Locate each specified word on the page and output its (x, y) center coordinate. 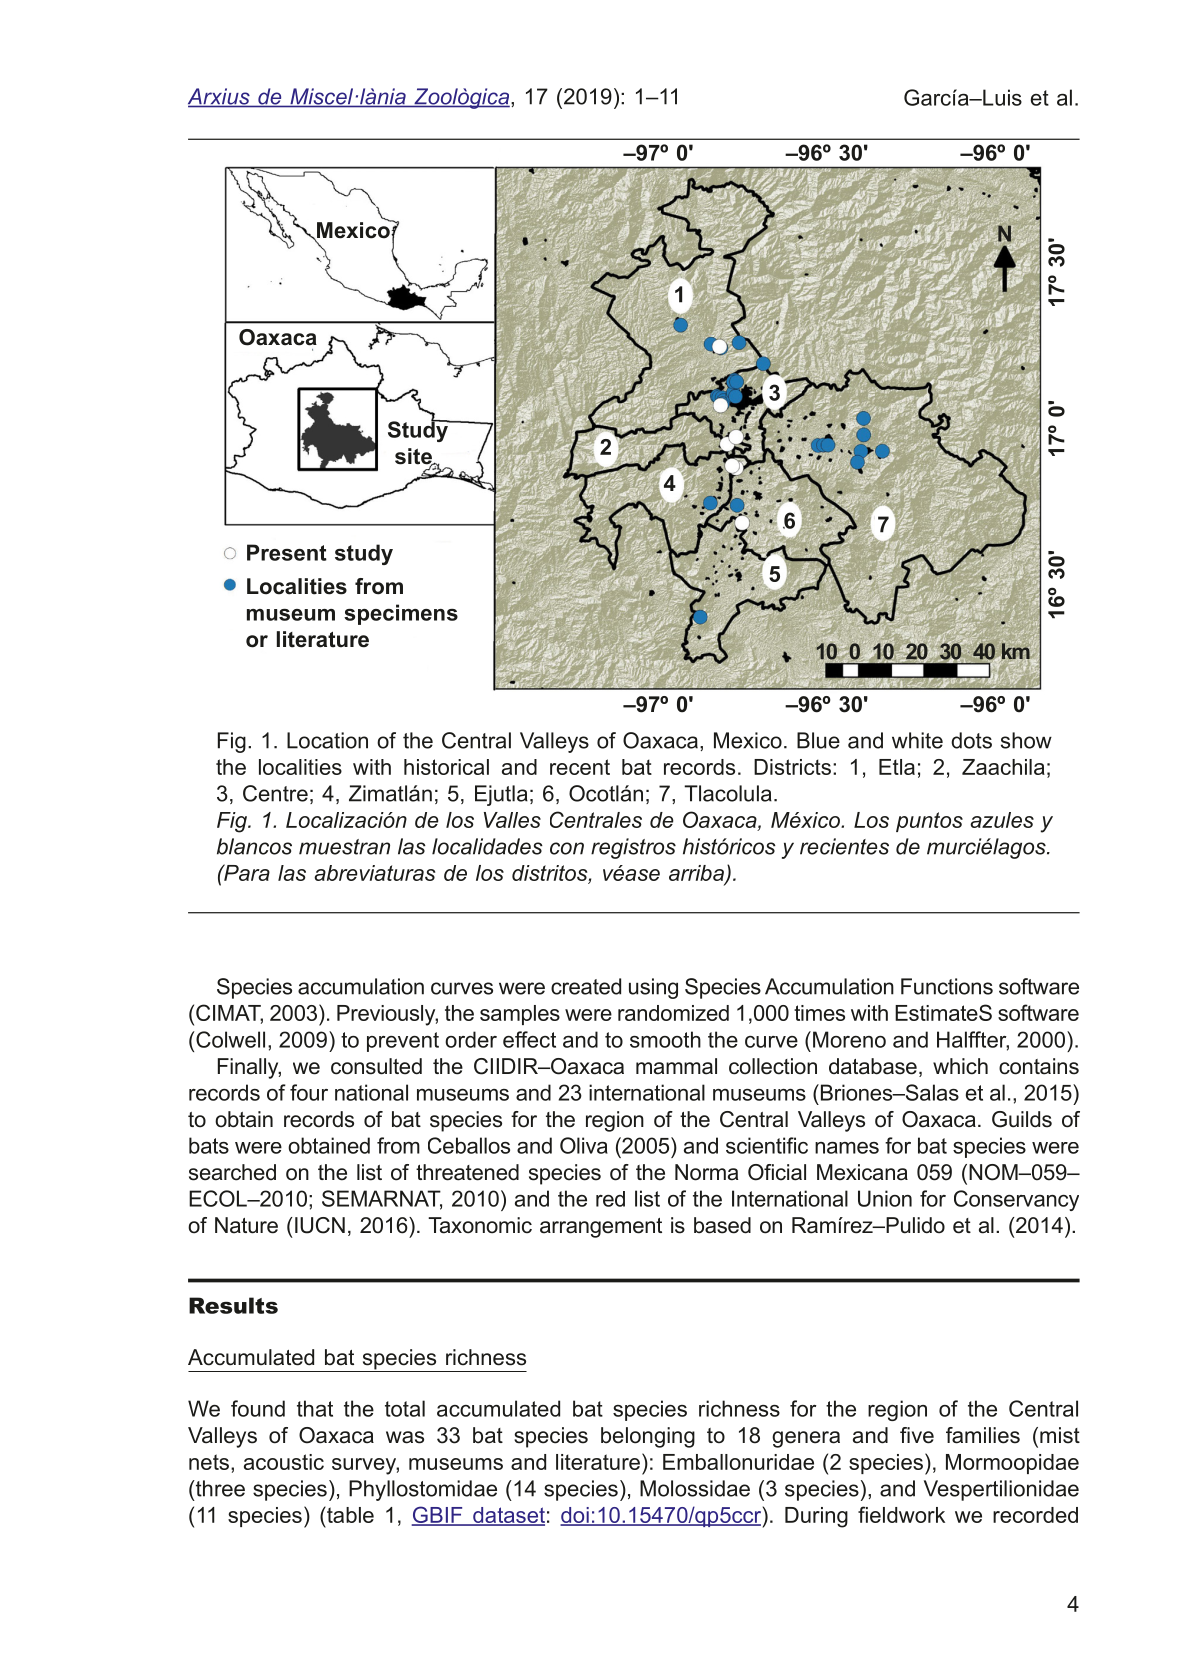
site (414, 457)
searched (232, 1172)
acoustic (284, 1462)
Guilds (1022, 1119)
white (917, 740)
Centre (275, 793)
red (610, 1199)
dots (971, 740)
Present (287, 552)
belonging (648, 1437)
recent (580, 767)
